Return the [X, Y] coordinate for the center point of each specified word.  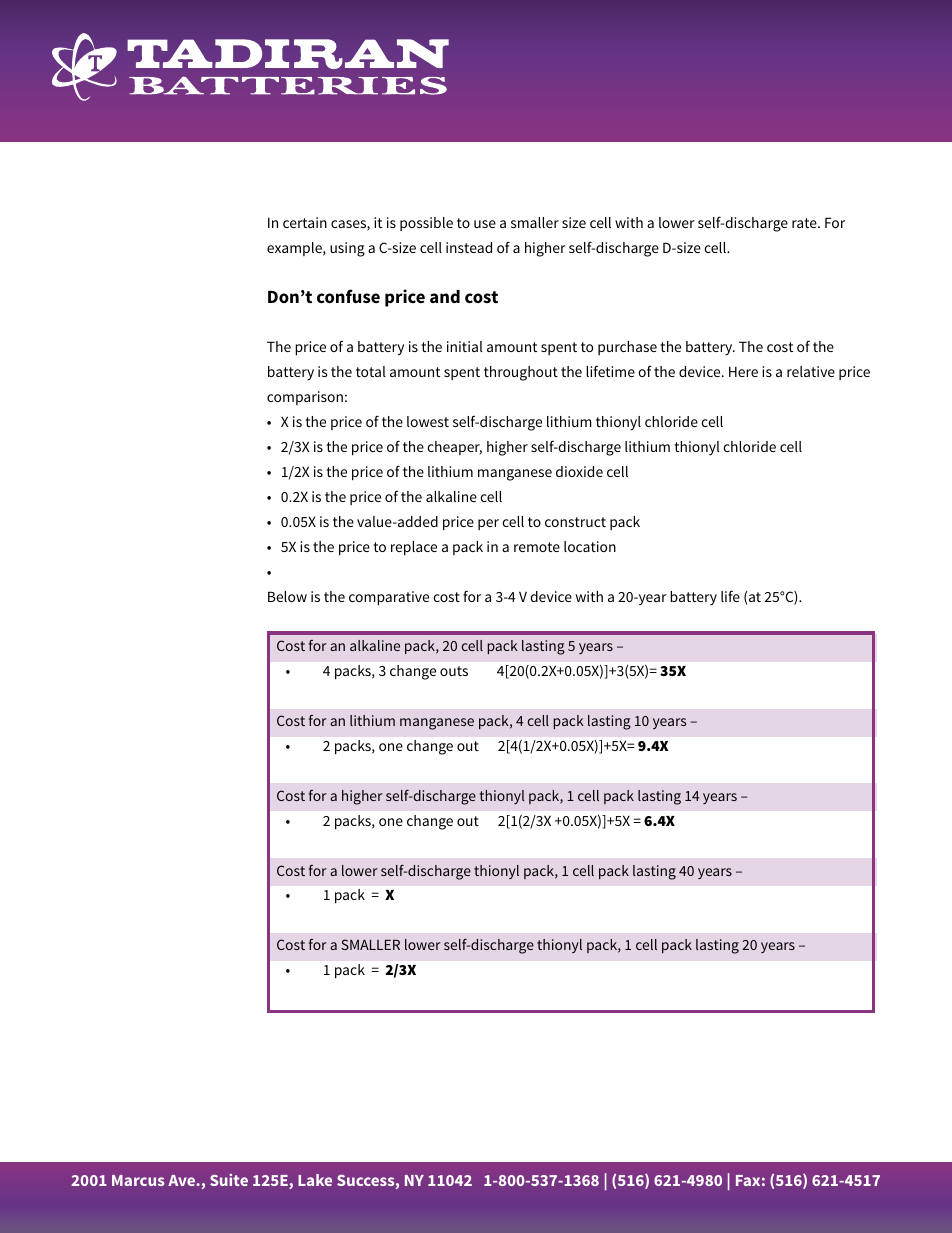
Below [287, 596]
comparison [305, 398]
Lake [315, 1180]
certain [305, 222]
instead [469, 247]
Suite [229, 1180]
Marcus [138, 1180]
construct [575, 522]
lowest [428, 421]
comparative [389, 598]
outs [454, 671]
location [590, 546]
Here [743, 371]
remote [537, 547]
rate [805, 223]
